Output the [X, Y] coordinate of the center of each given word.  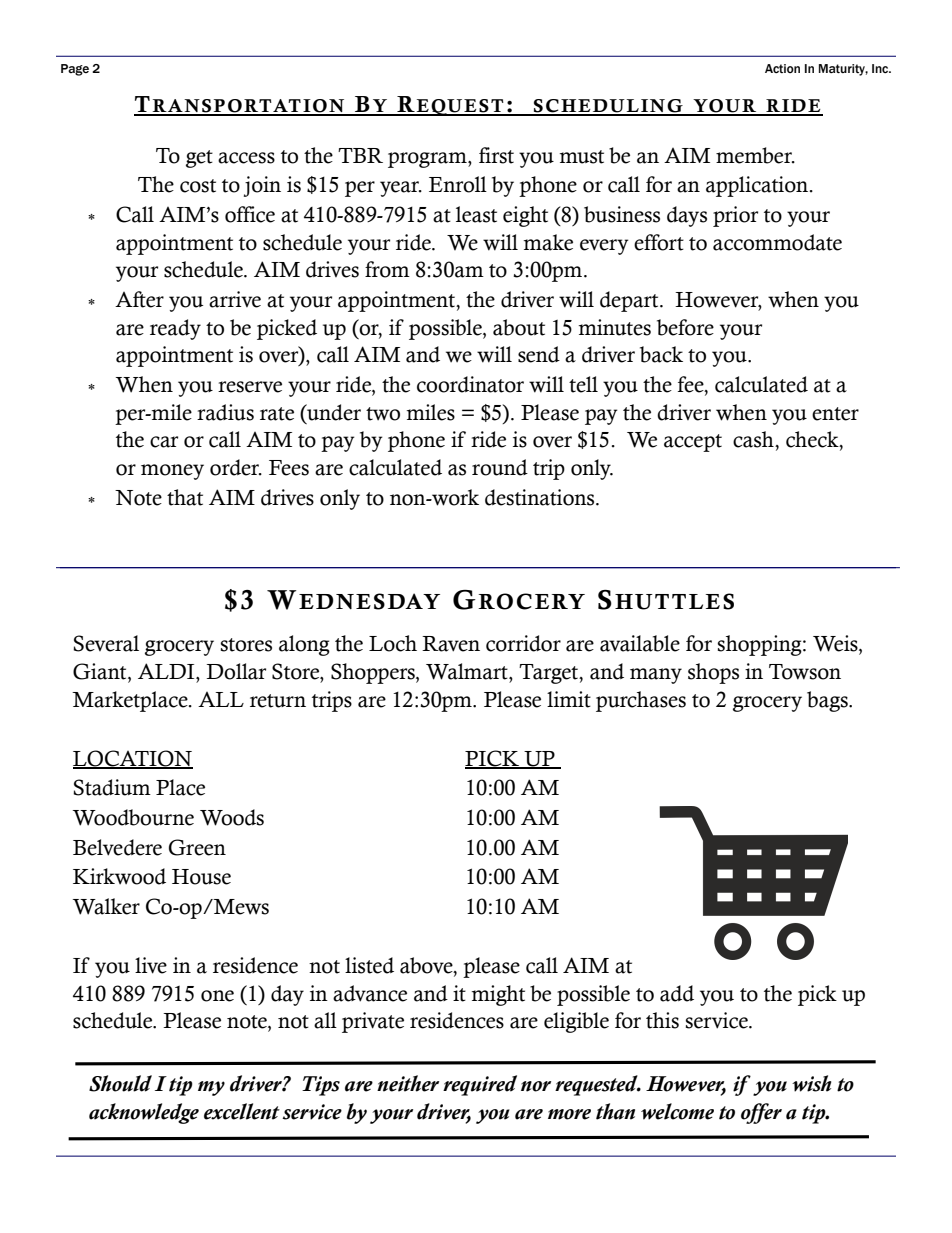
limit [569, 699]
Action [782, 68]
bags [828, 701]
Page [75, 70]
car [164, 442]
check [813, 440]
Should [120, 1083]
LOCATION [133, 759]
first [496, 155]
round [500, 467]
